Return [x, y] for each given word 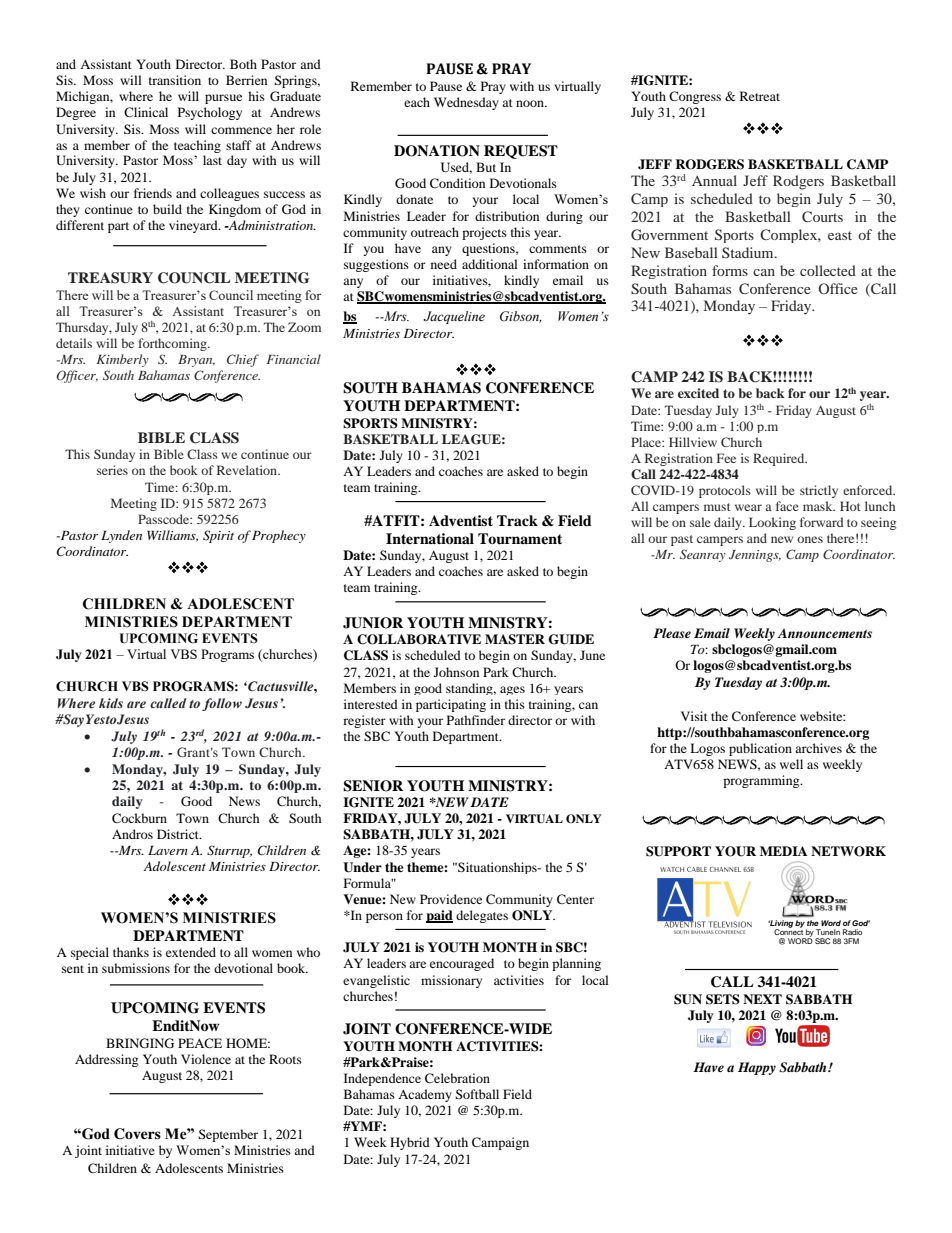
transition [175, 80]
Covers [137, 1134]
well [791, 764]
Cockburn [139, 818]
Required [780, 459]
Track [517, 520]
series [112, 470]
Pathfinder [476, 720]
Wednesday [466, 103]
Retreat [760, 96]
